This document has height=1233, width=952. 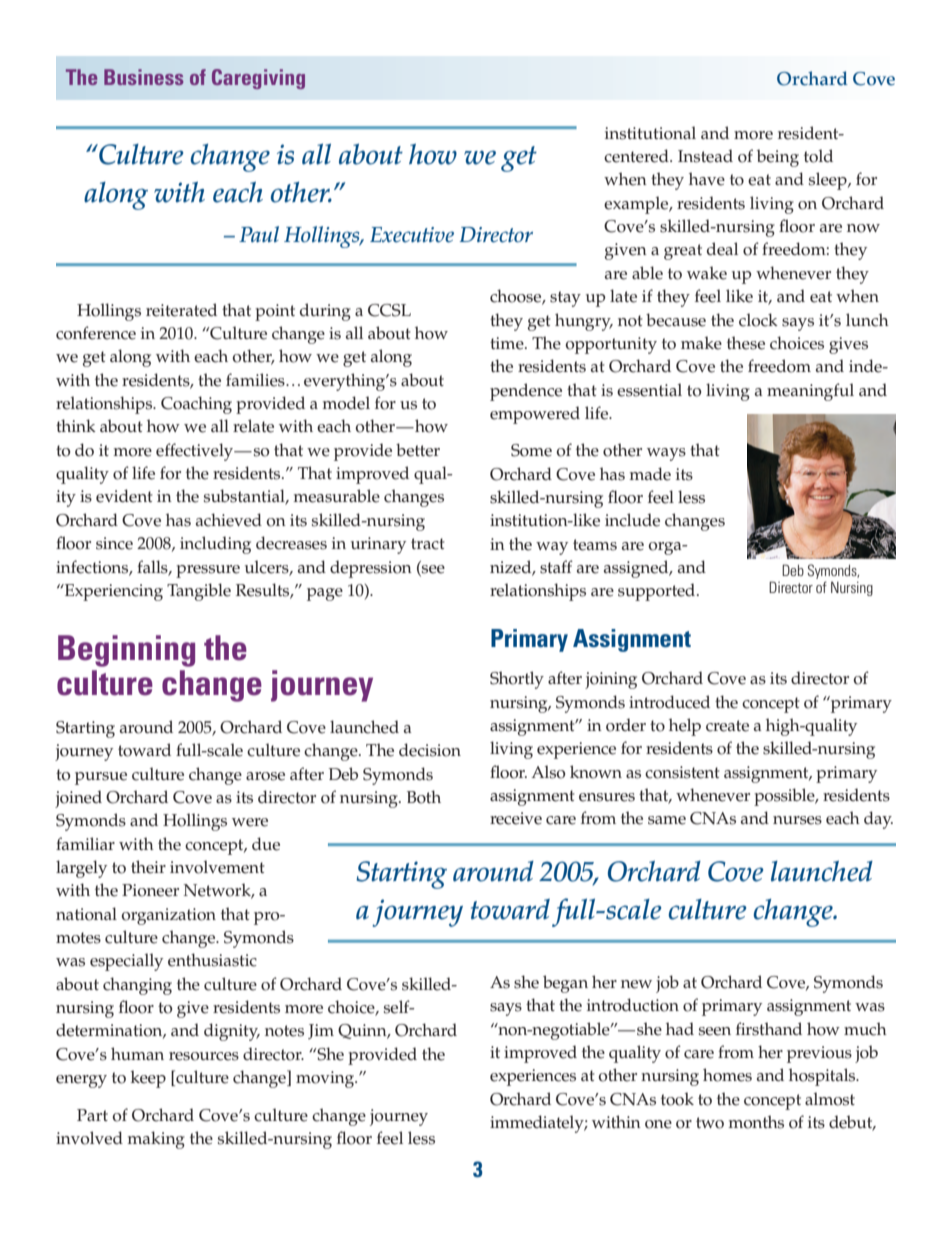 I want to click on clock, so click(x=758, y=320).
